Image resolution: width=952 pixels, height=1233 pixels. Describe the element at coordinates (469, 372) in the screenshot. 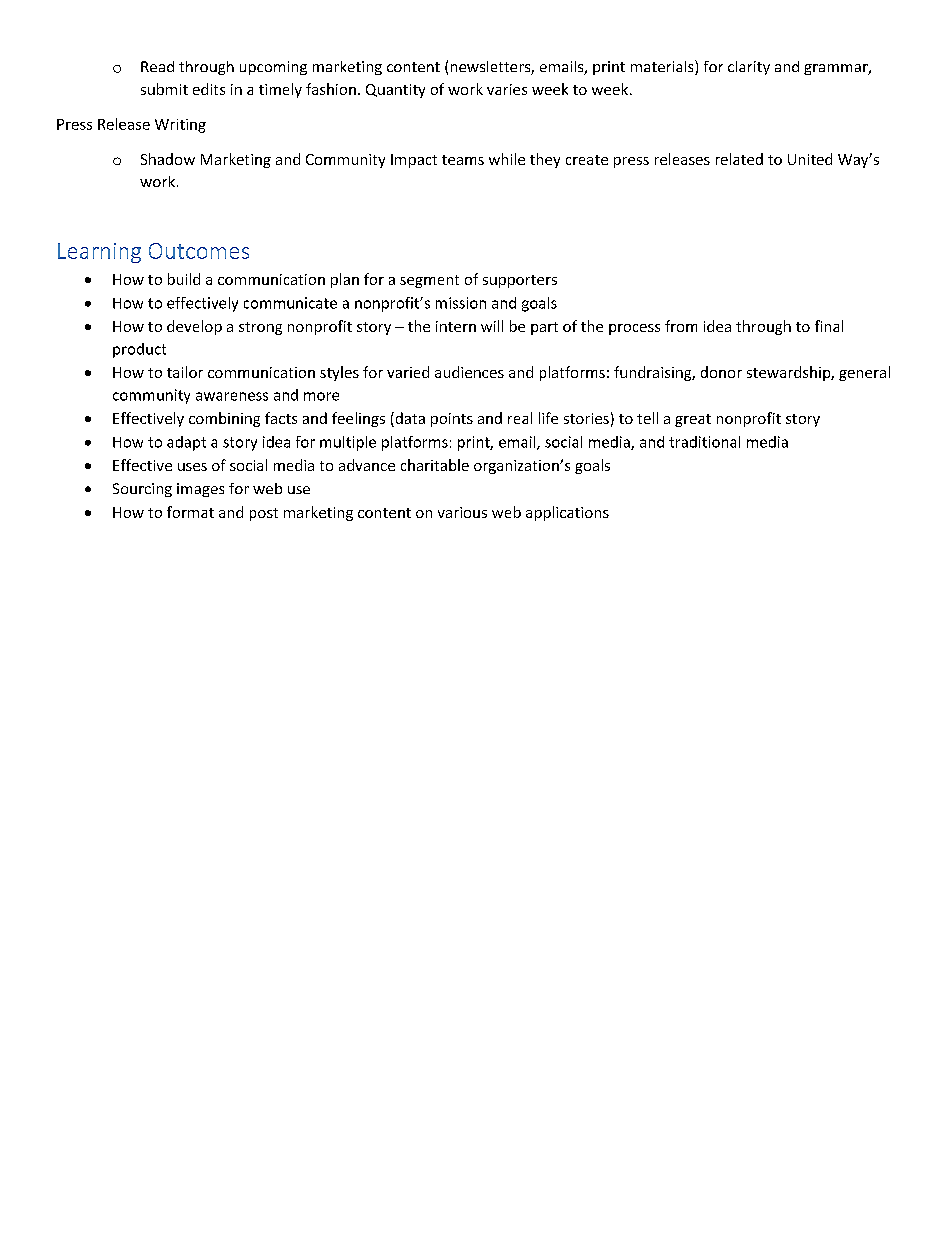

I see `audiences` at that location.
